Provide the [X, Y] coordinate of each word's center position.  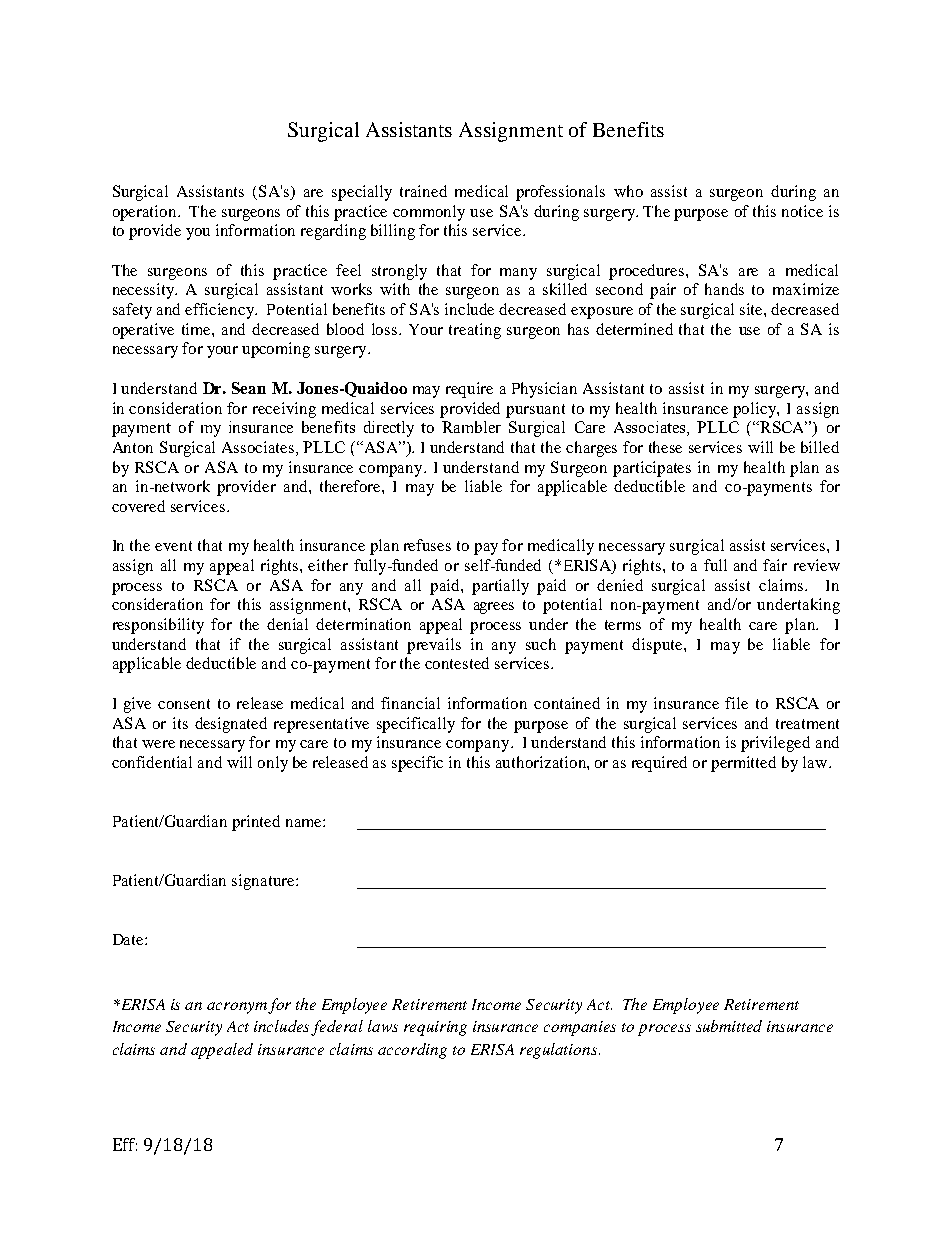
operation [146, 213]
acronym [238, 1008]
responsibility [158, 626]
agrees [494, 608]
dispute [658, 646]
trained [423, 191]
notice [802, 211]
